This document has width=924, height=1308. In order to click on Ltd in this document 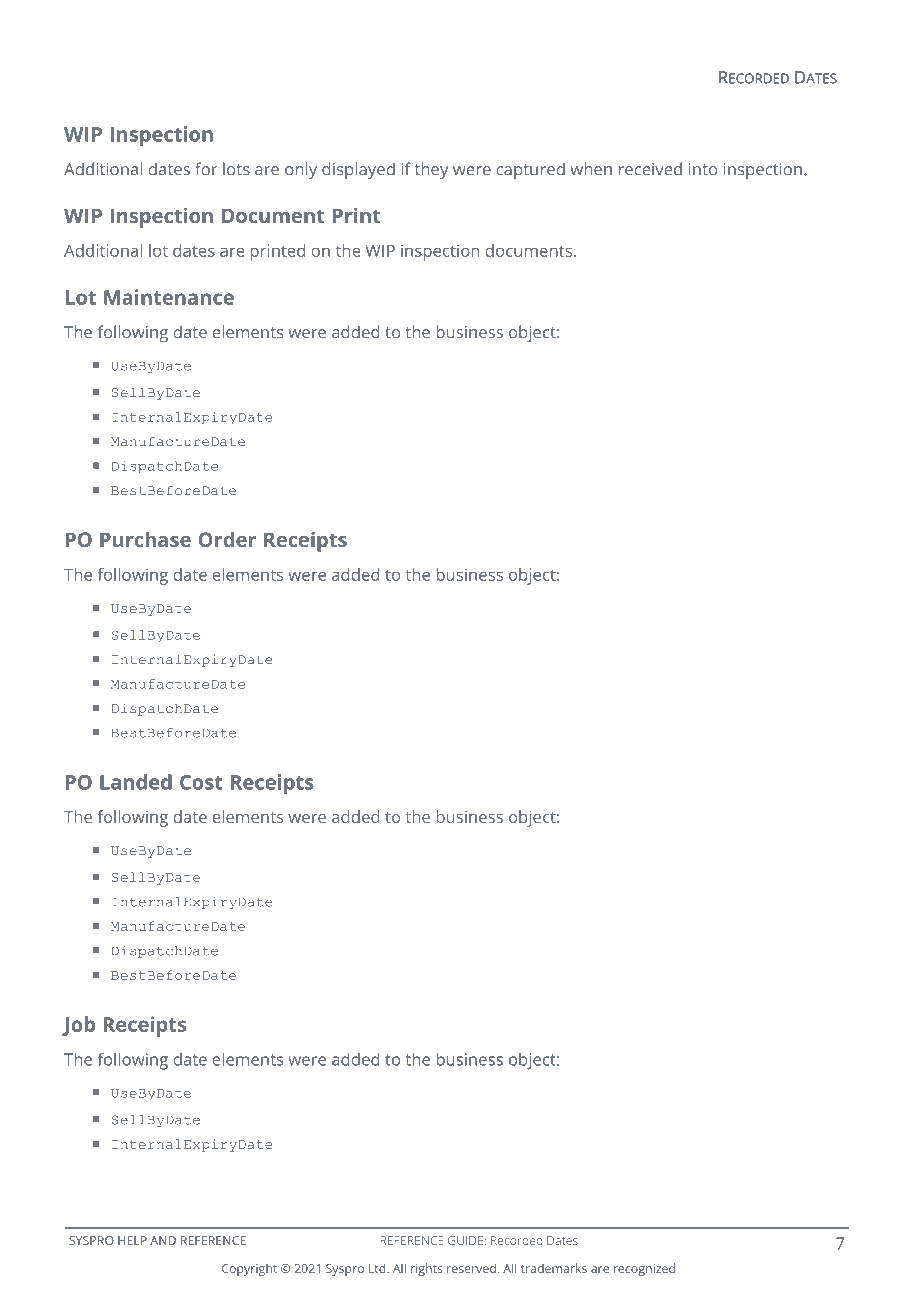, I will do `click(378, 1268)`.
